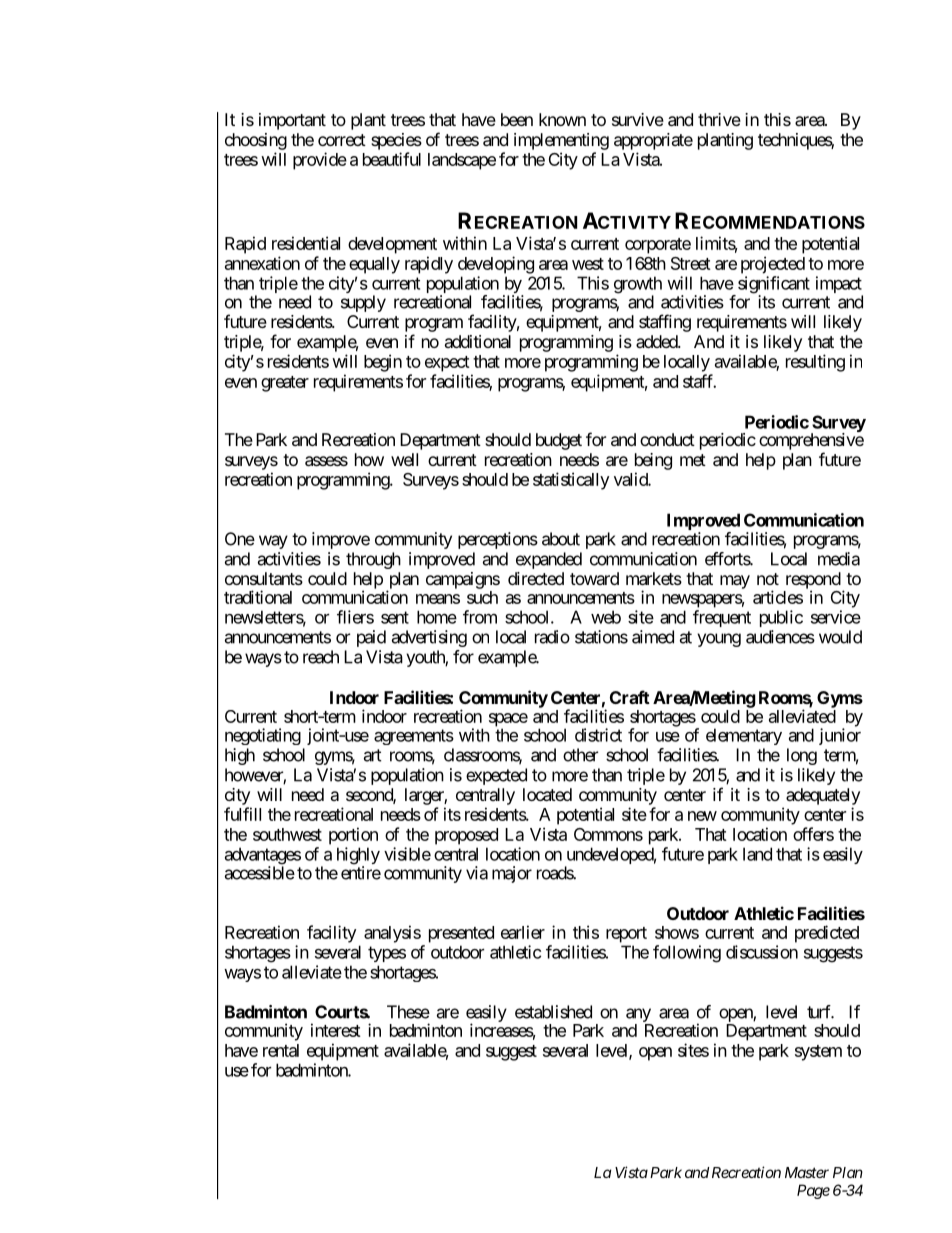 The image size is (952, 1233). What do you see at coordinates (744, 736) in the screenshot?
I see `elementary` at bounding box center [744, 736].
